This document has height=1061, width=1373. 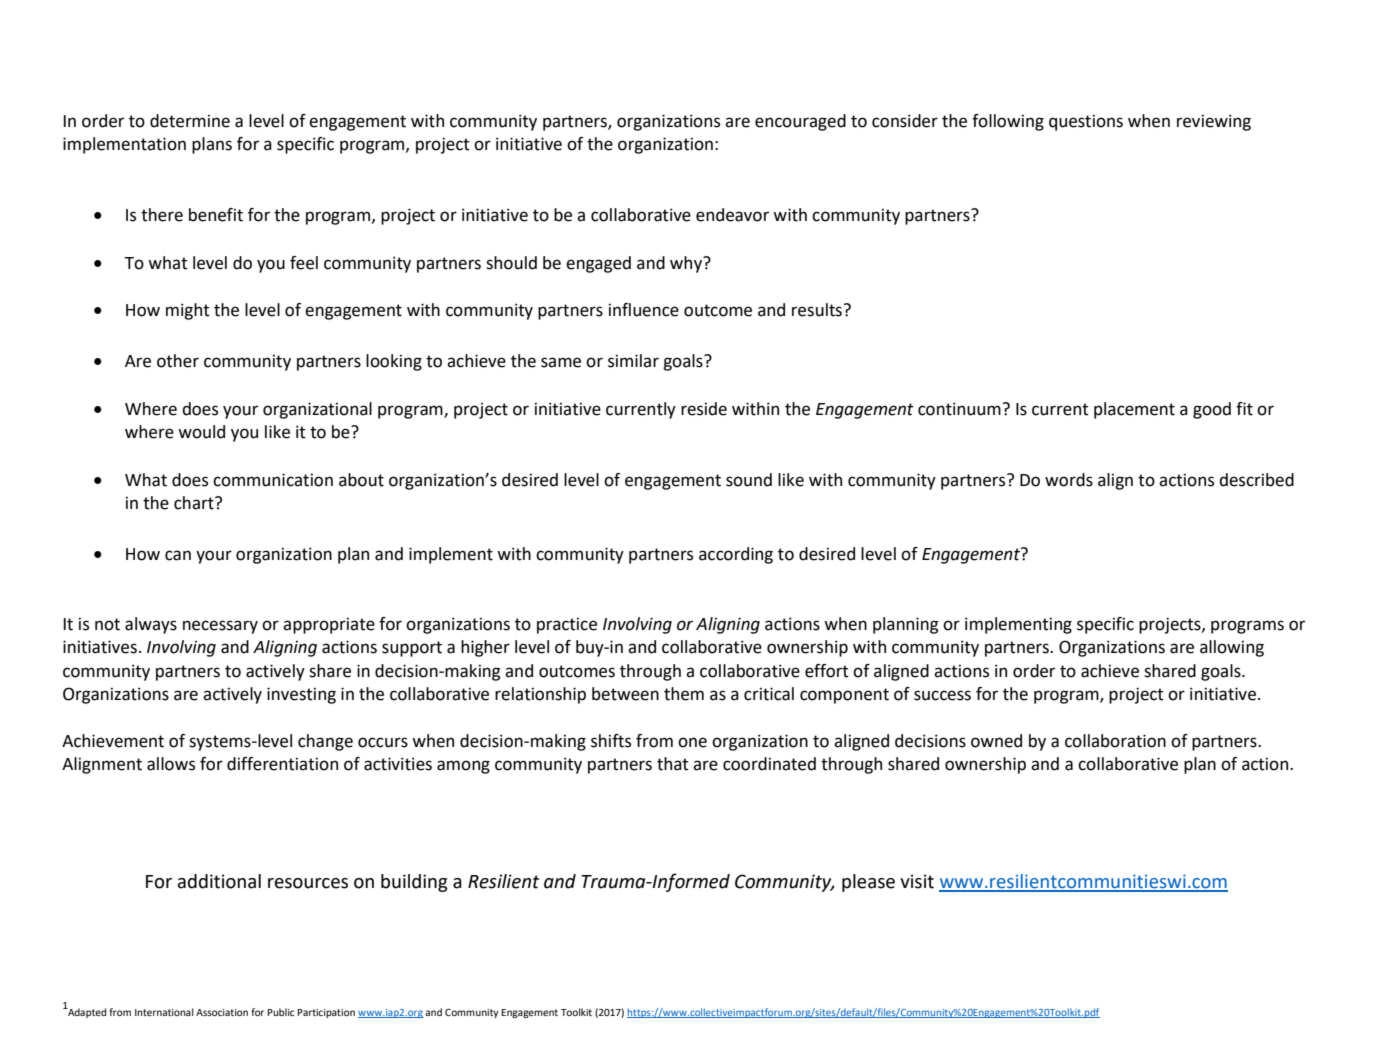 I want to click on placement, so click(x=1134, y=410).
